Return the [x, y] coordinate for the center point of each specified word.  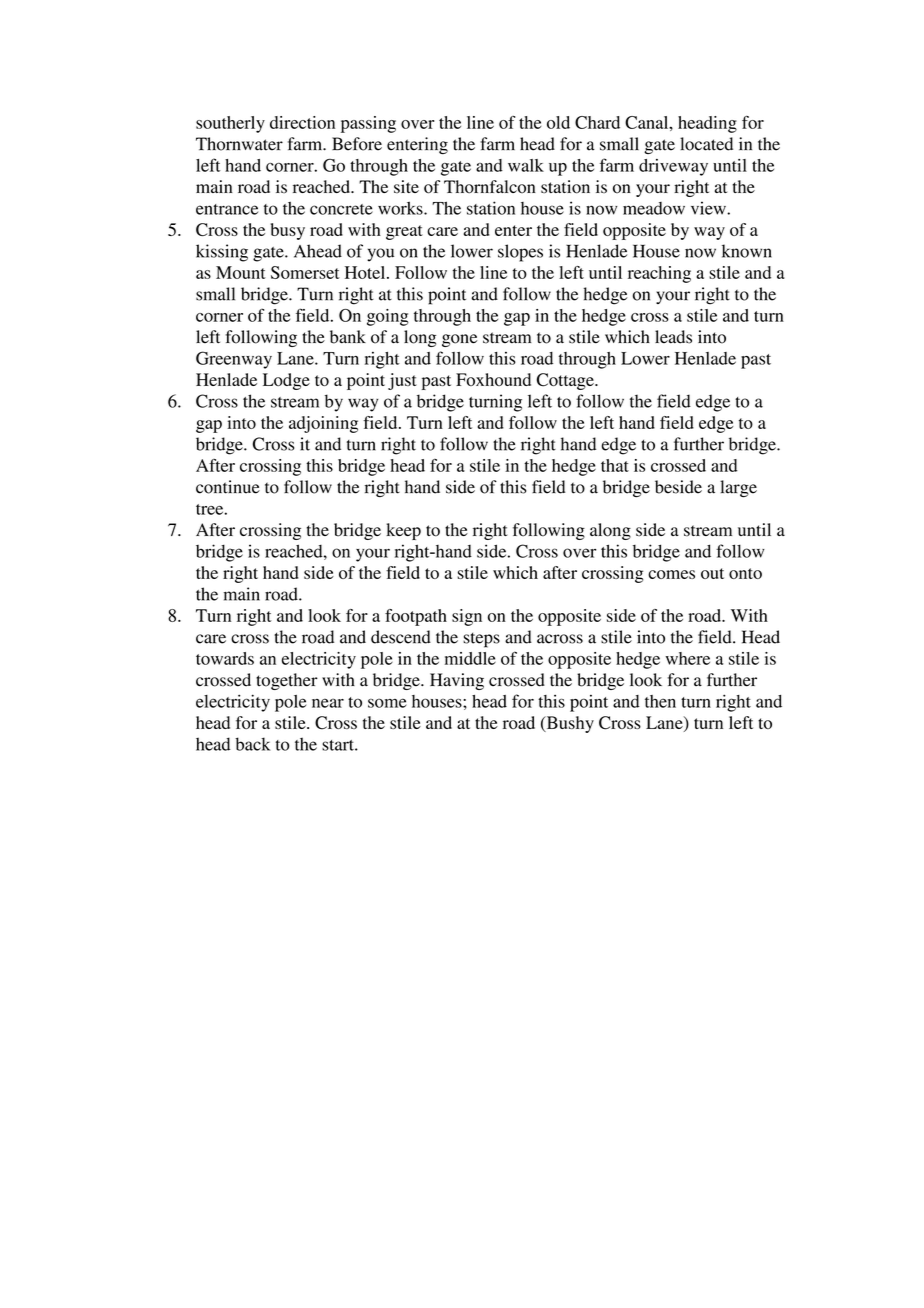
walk [526, 165]
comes [671, 574]
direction [302, 122]
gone [459, 340]
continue [228, 487]
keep [403, 531]
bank [348, 337]
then [660, 701]
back [252, 744]
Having [457, 681]
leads [673, 337]
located [706, 144]
